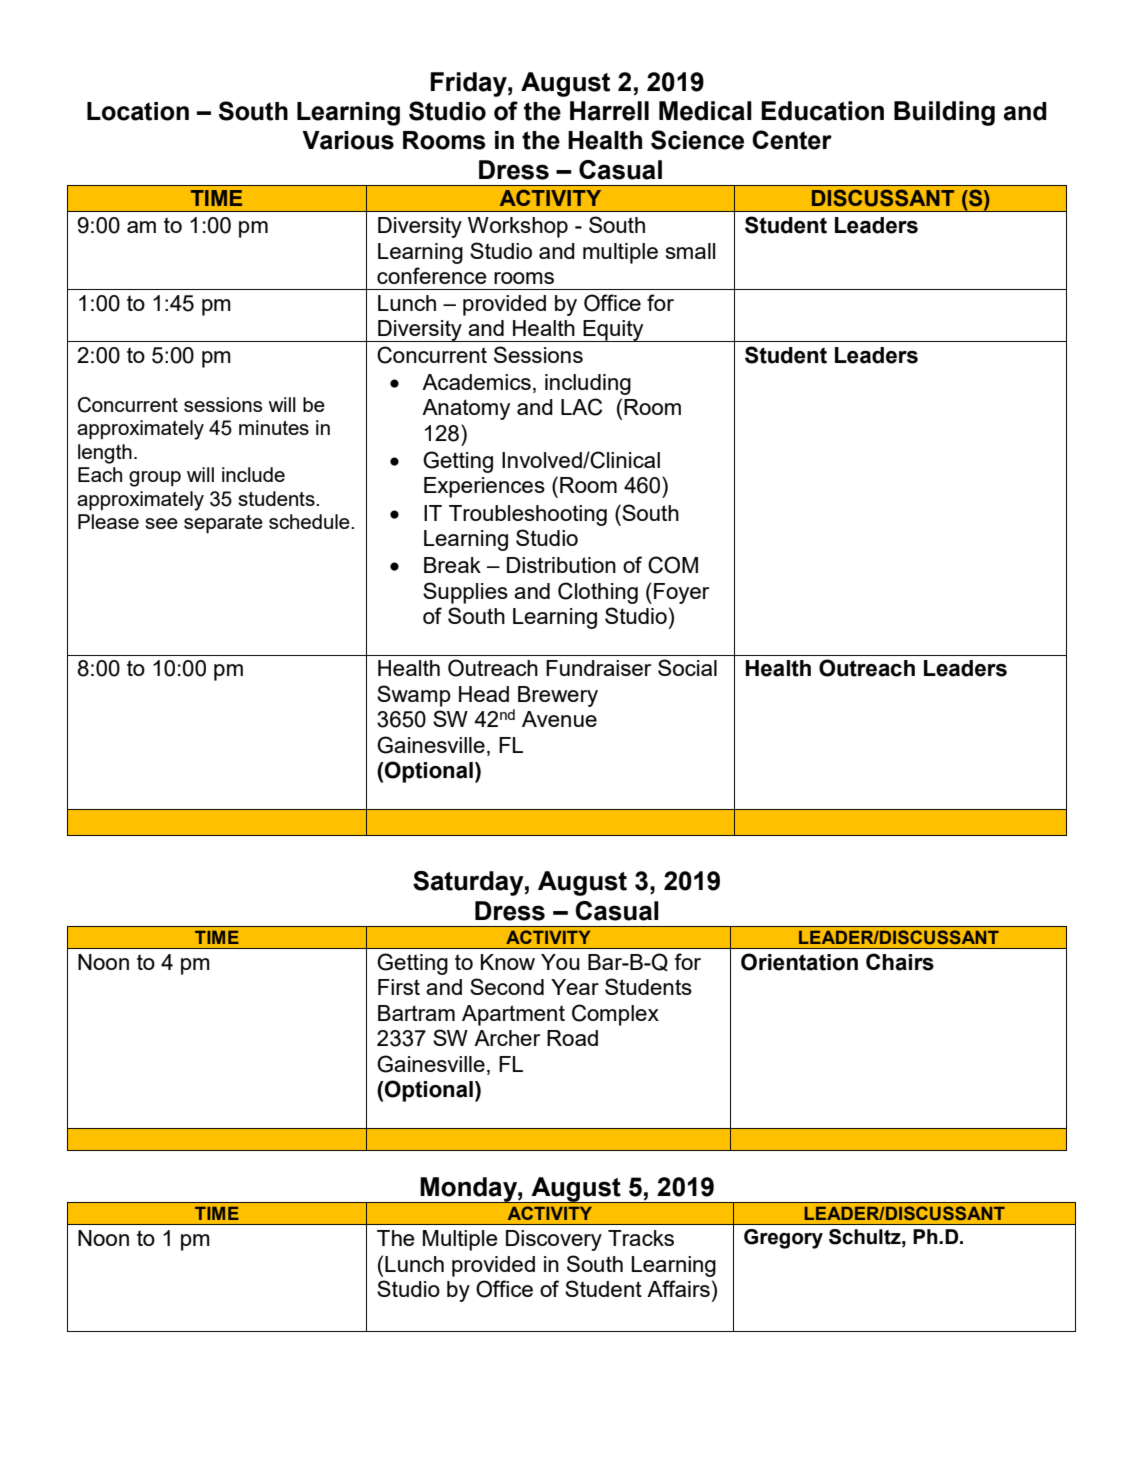 This screenshot has height=1467, width=1134. I want to click on Harrell, so click(609, 111).
